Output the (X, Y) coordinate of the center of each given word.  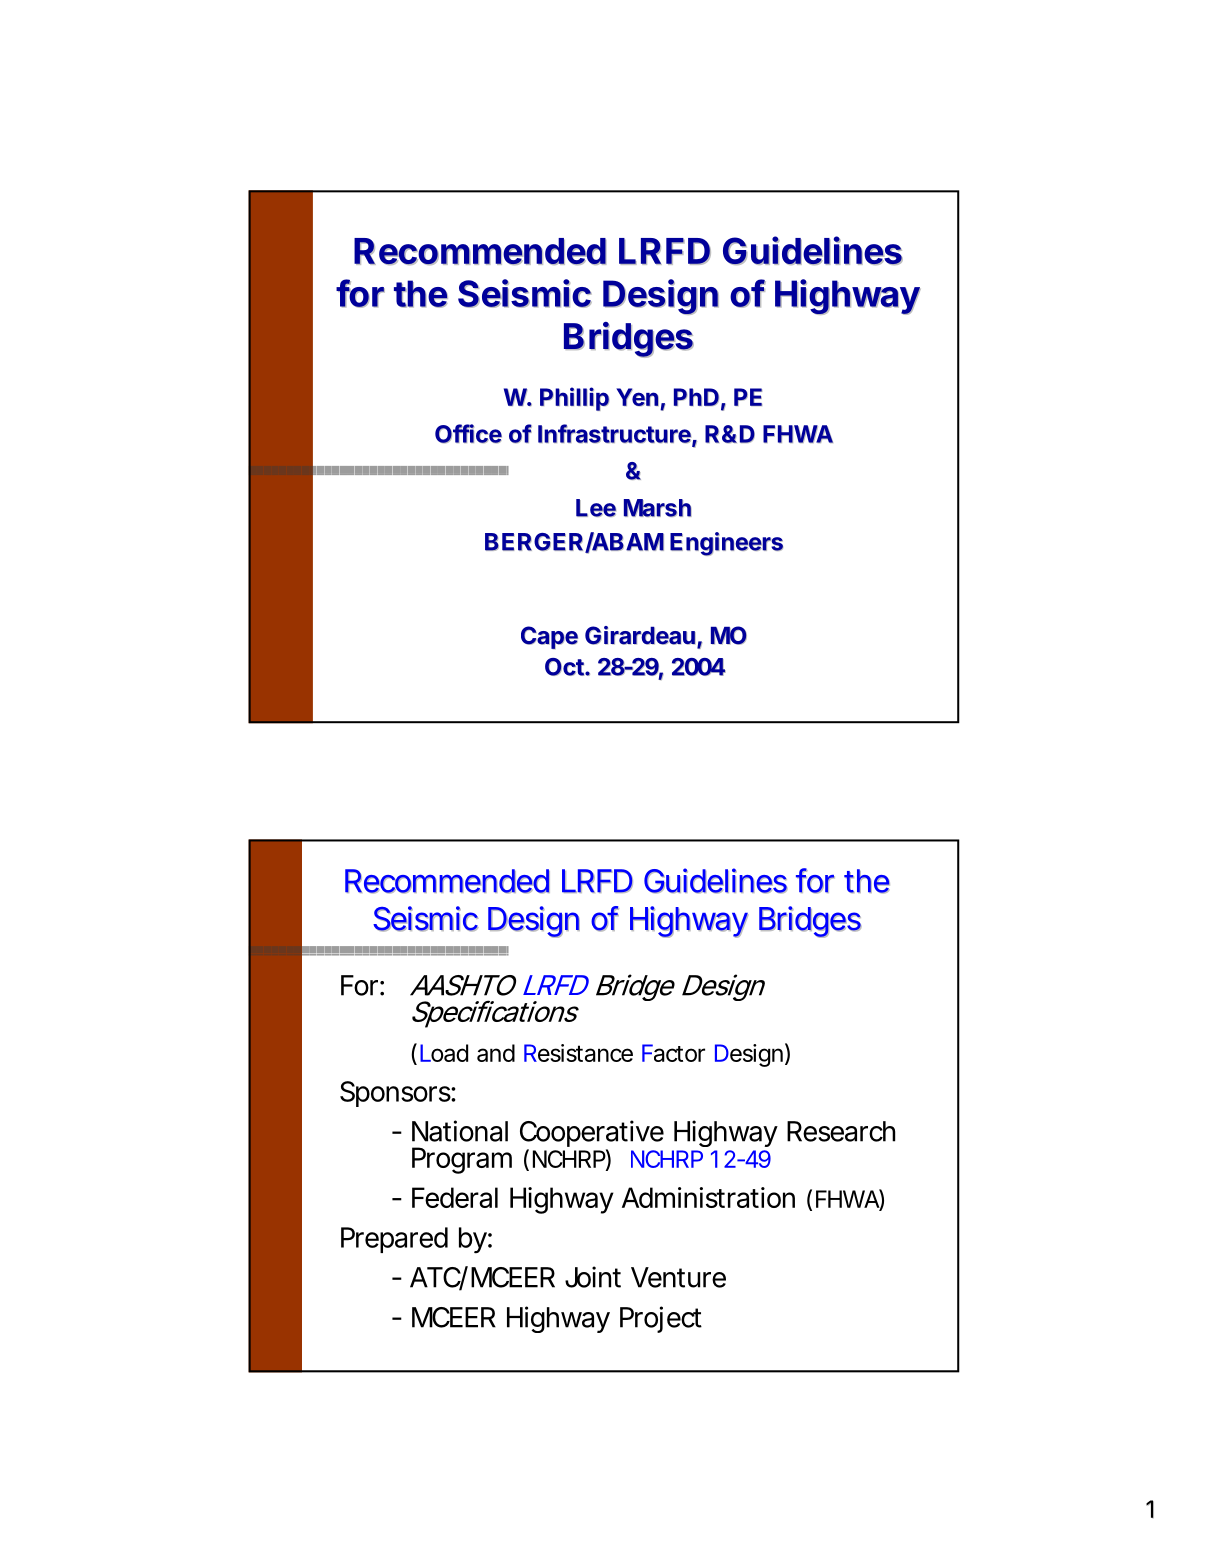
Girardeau (641, 637)
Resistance (578, 1053)
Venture (678, 1277)
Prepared (394, 1240)
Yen (637, 397)
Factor (673, 1053)
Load (444, 1053)
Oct (565, 667)
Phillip (574, 399)
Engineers (726, 544)
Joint (593, 1277)
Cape (549, 637)
